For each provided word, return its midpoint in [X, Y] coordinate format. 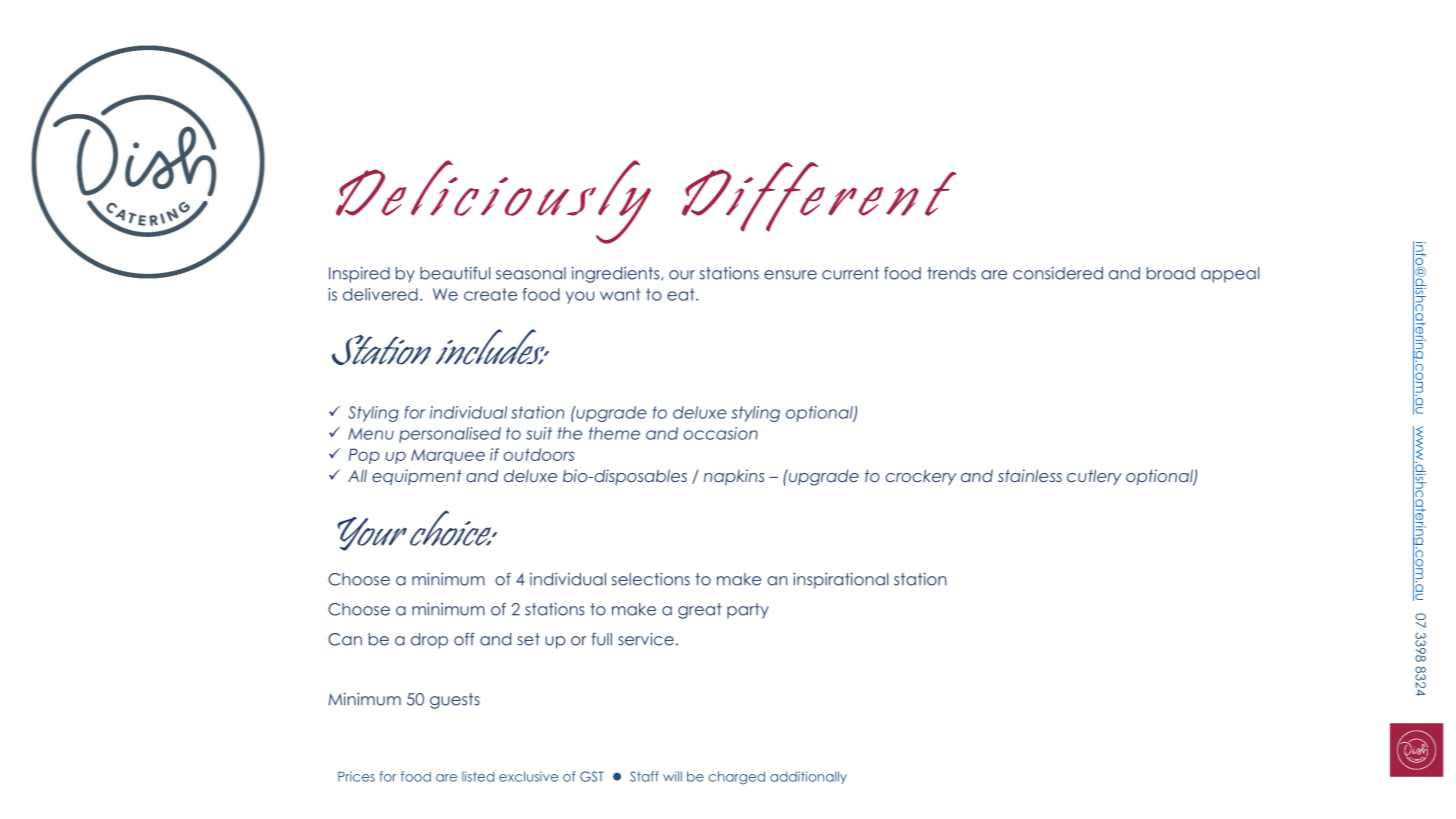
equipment [417, 477]
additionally [808, 777]
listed [478, 776]
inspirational [841, 581]
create [490, 294]
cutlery [1094, 477]
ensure [790, 275]
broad [1171, 273]
